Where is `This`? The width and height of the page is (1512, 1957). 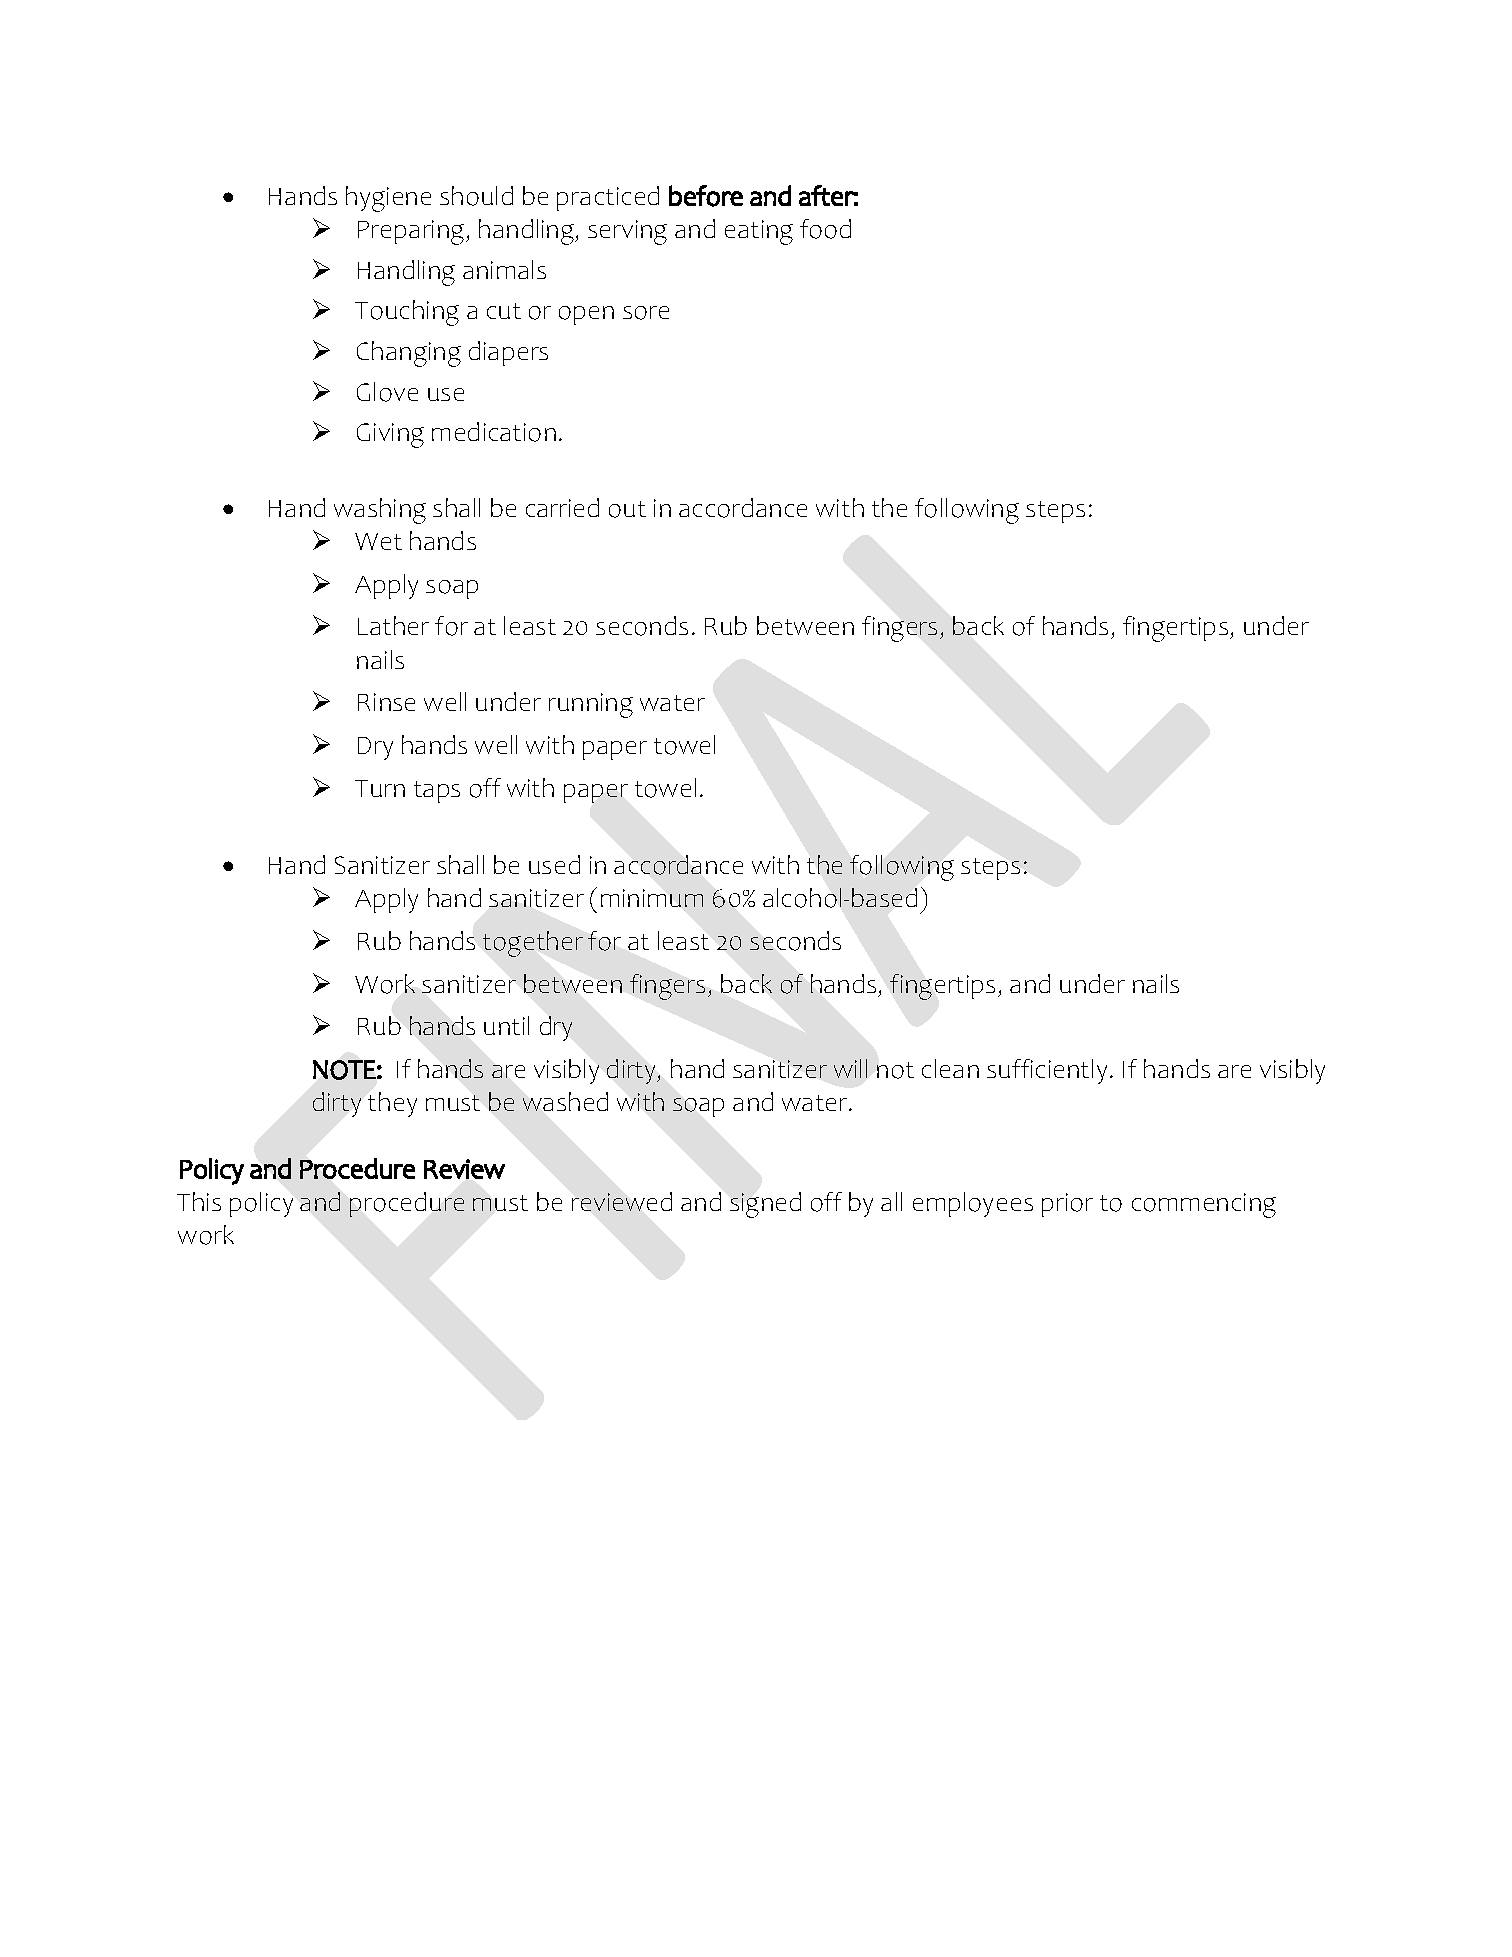
This is located at coordinates (199, 1201).
